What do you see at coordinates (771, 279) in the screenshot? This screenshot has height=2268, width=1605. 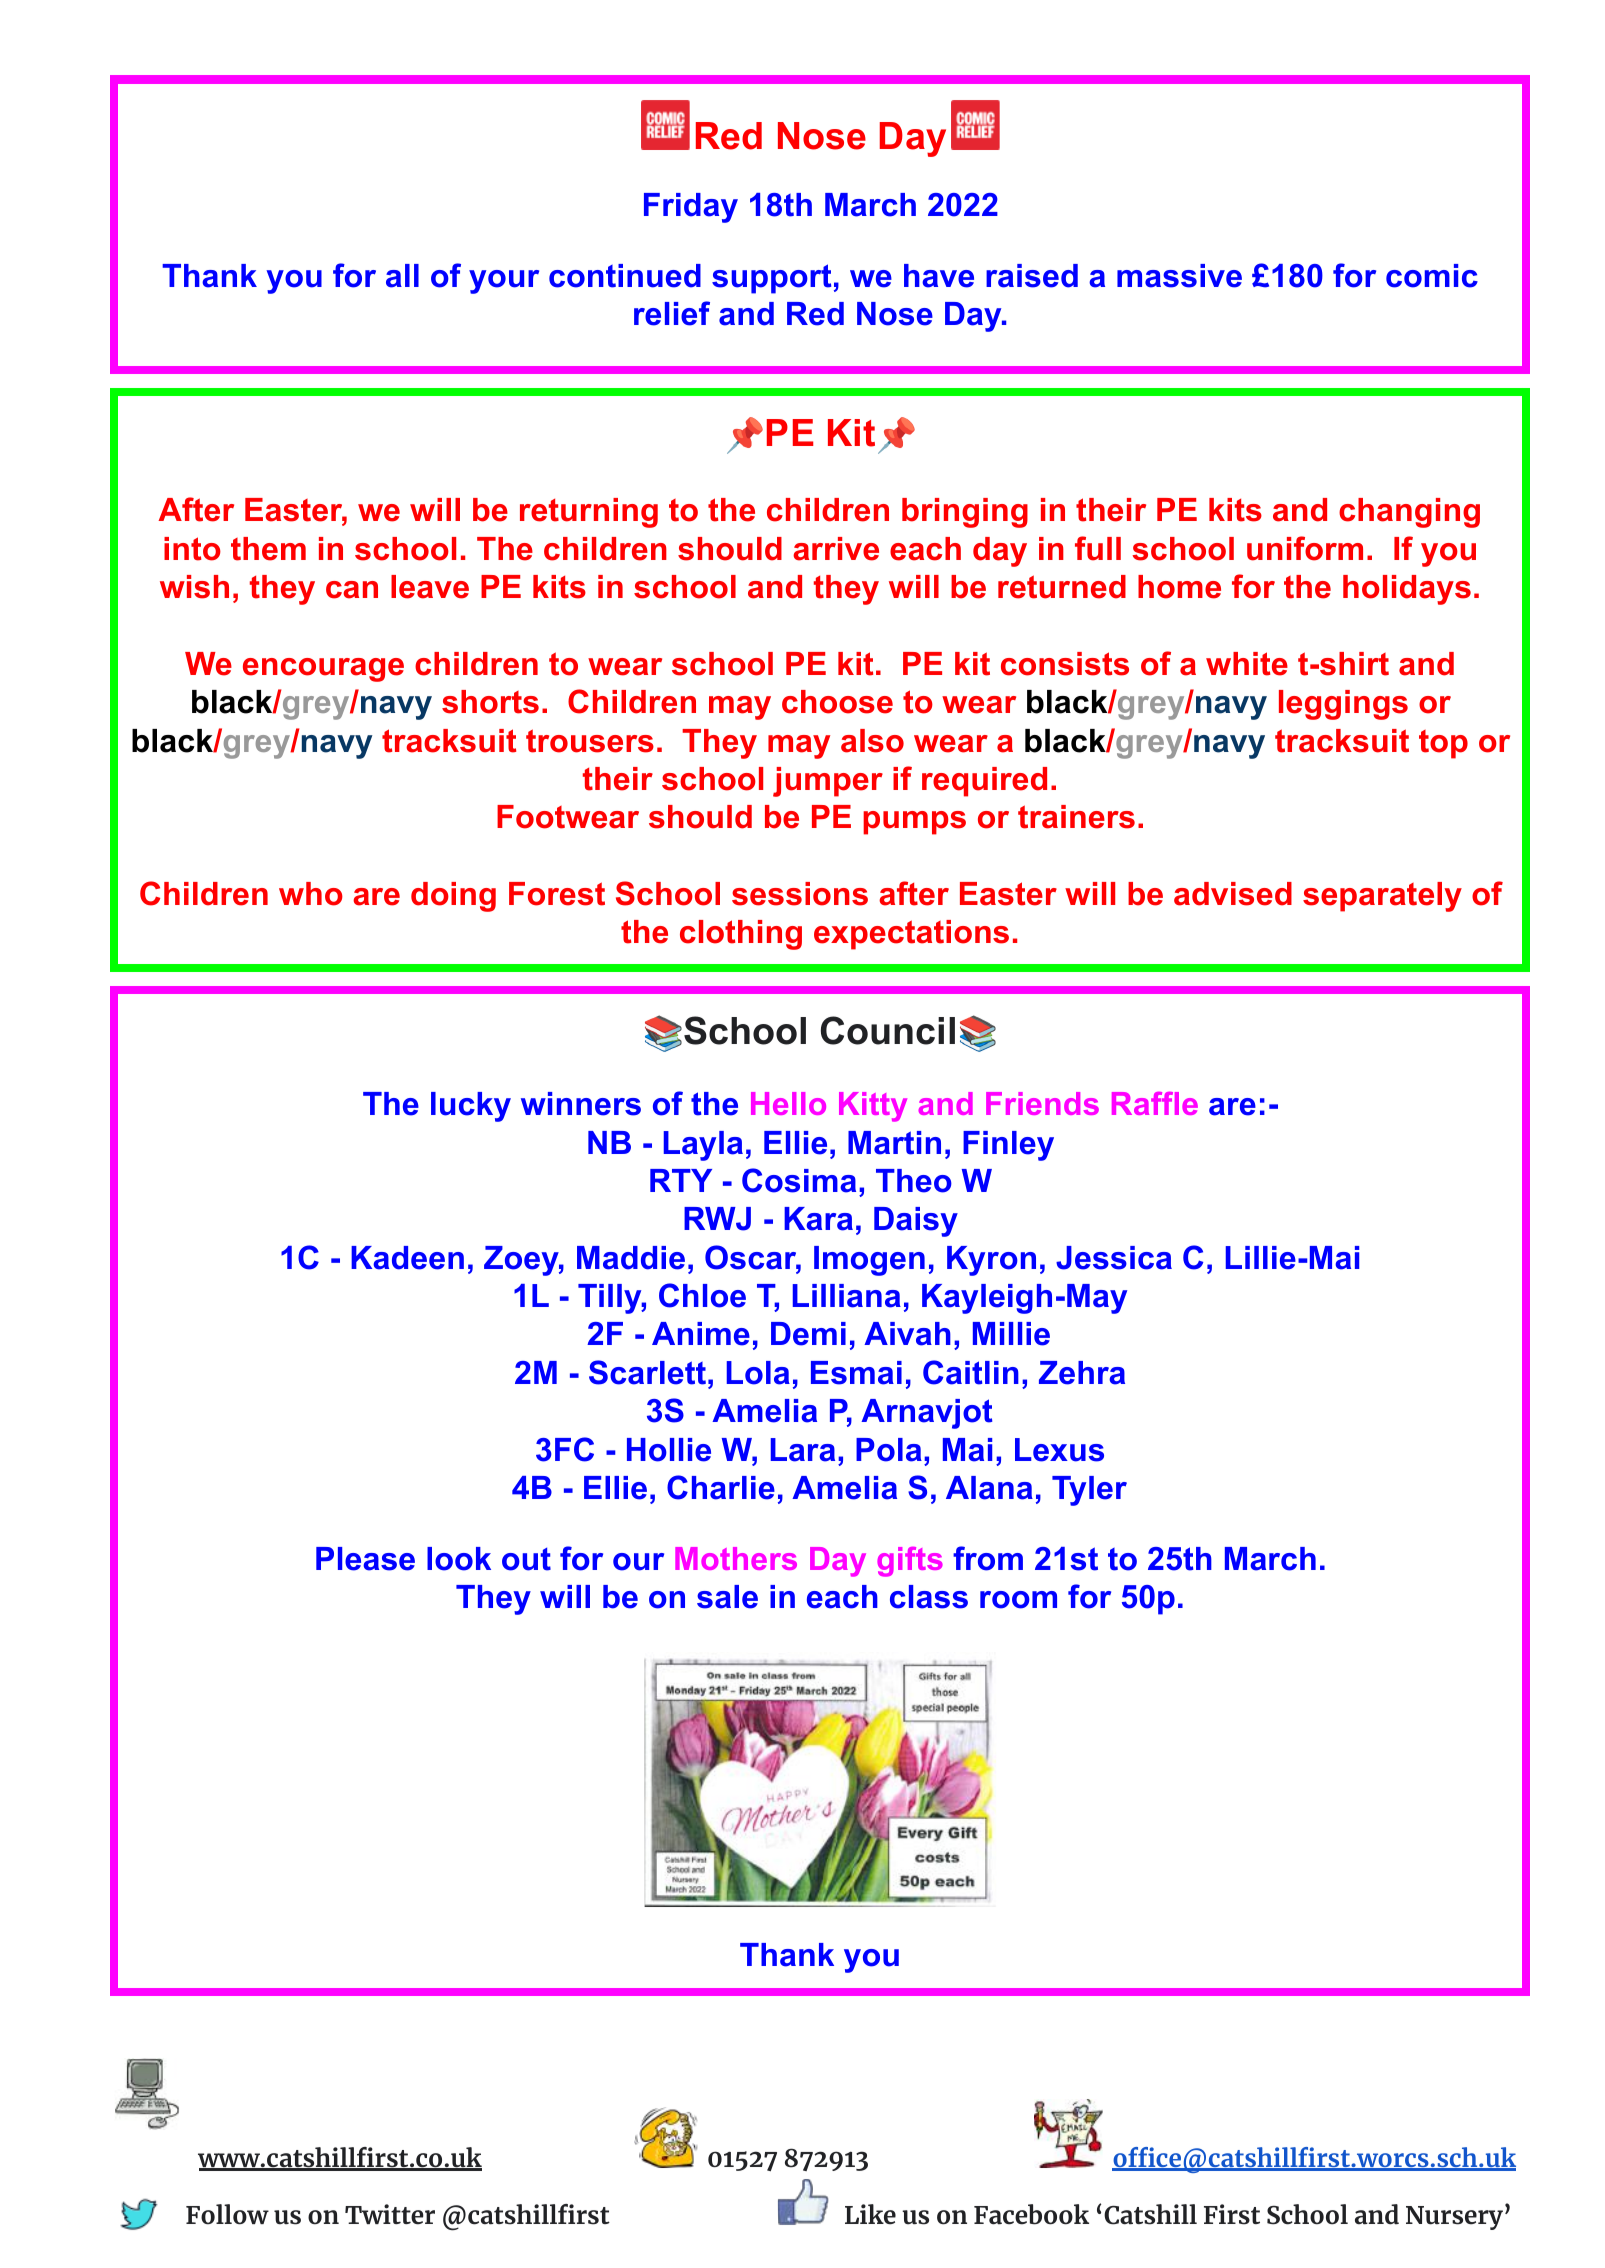 I see `support` at bounding box center [771, 279].
